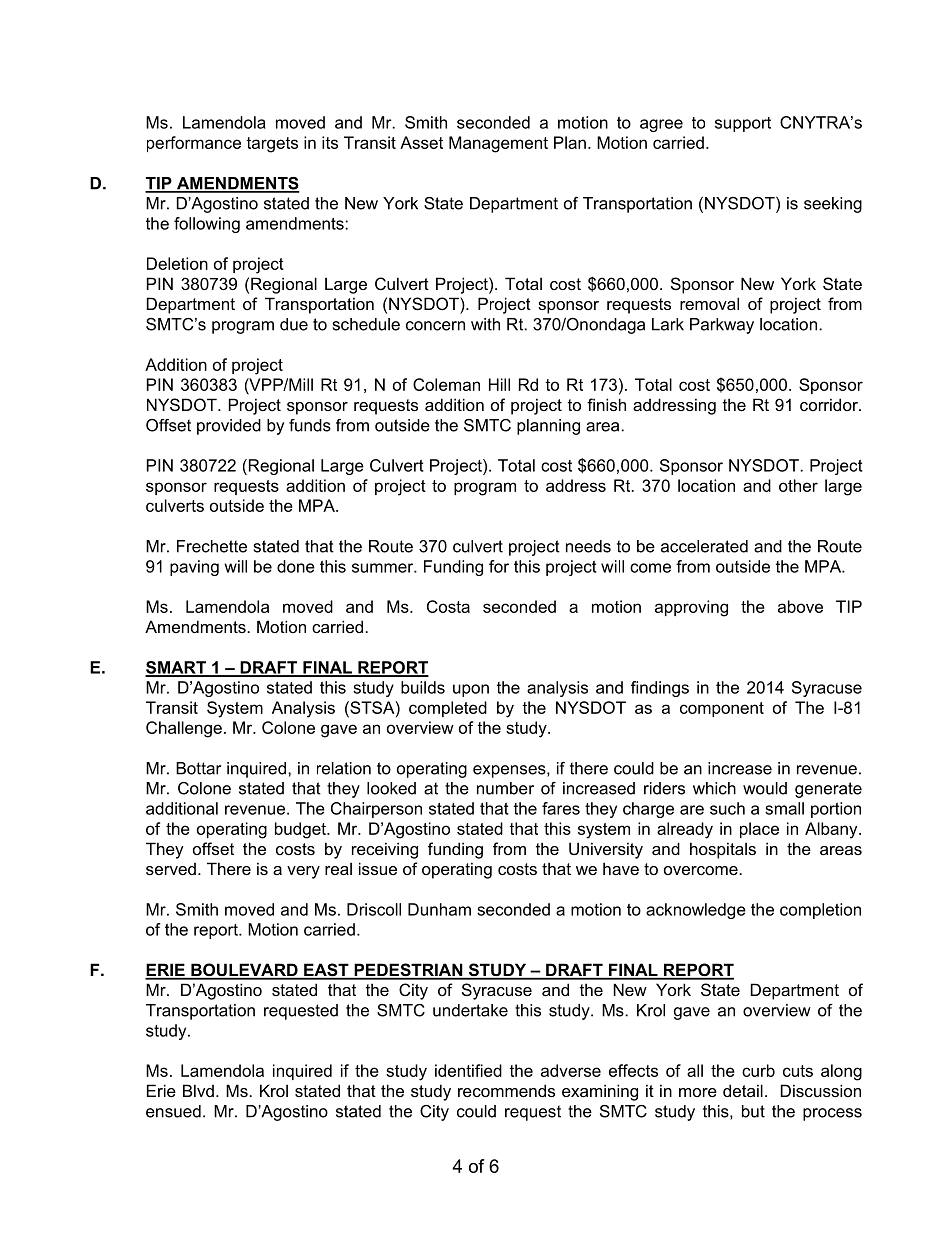  I want to click on Management, so click(498, 144).
